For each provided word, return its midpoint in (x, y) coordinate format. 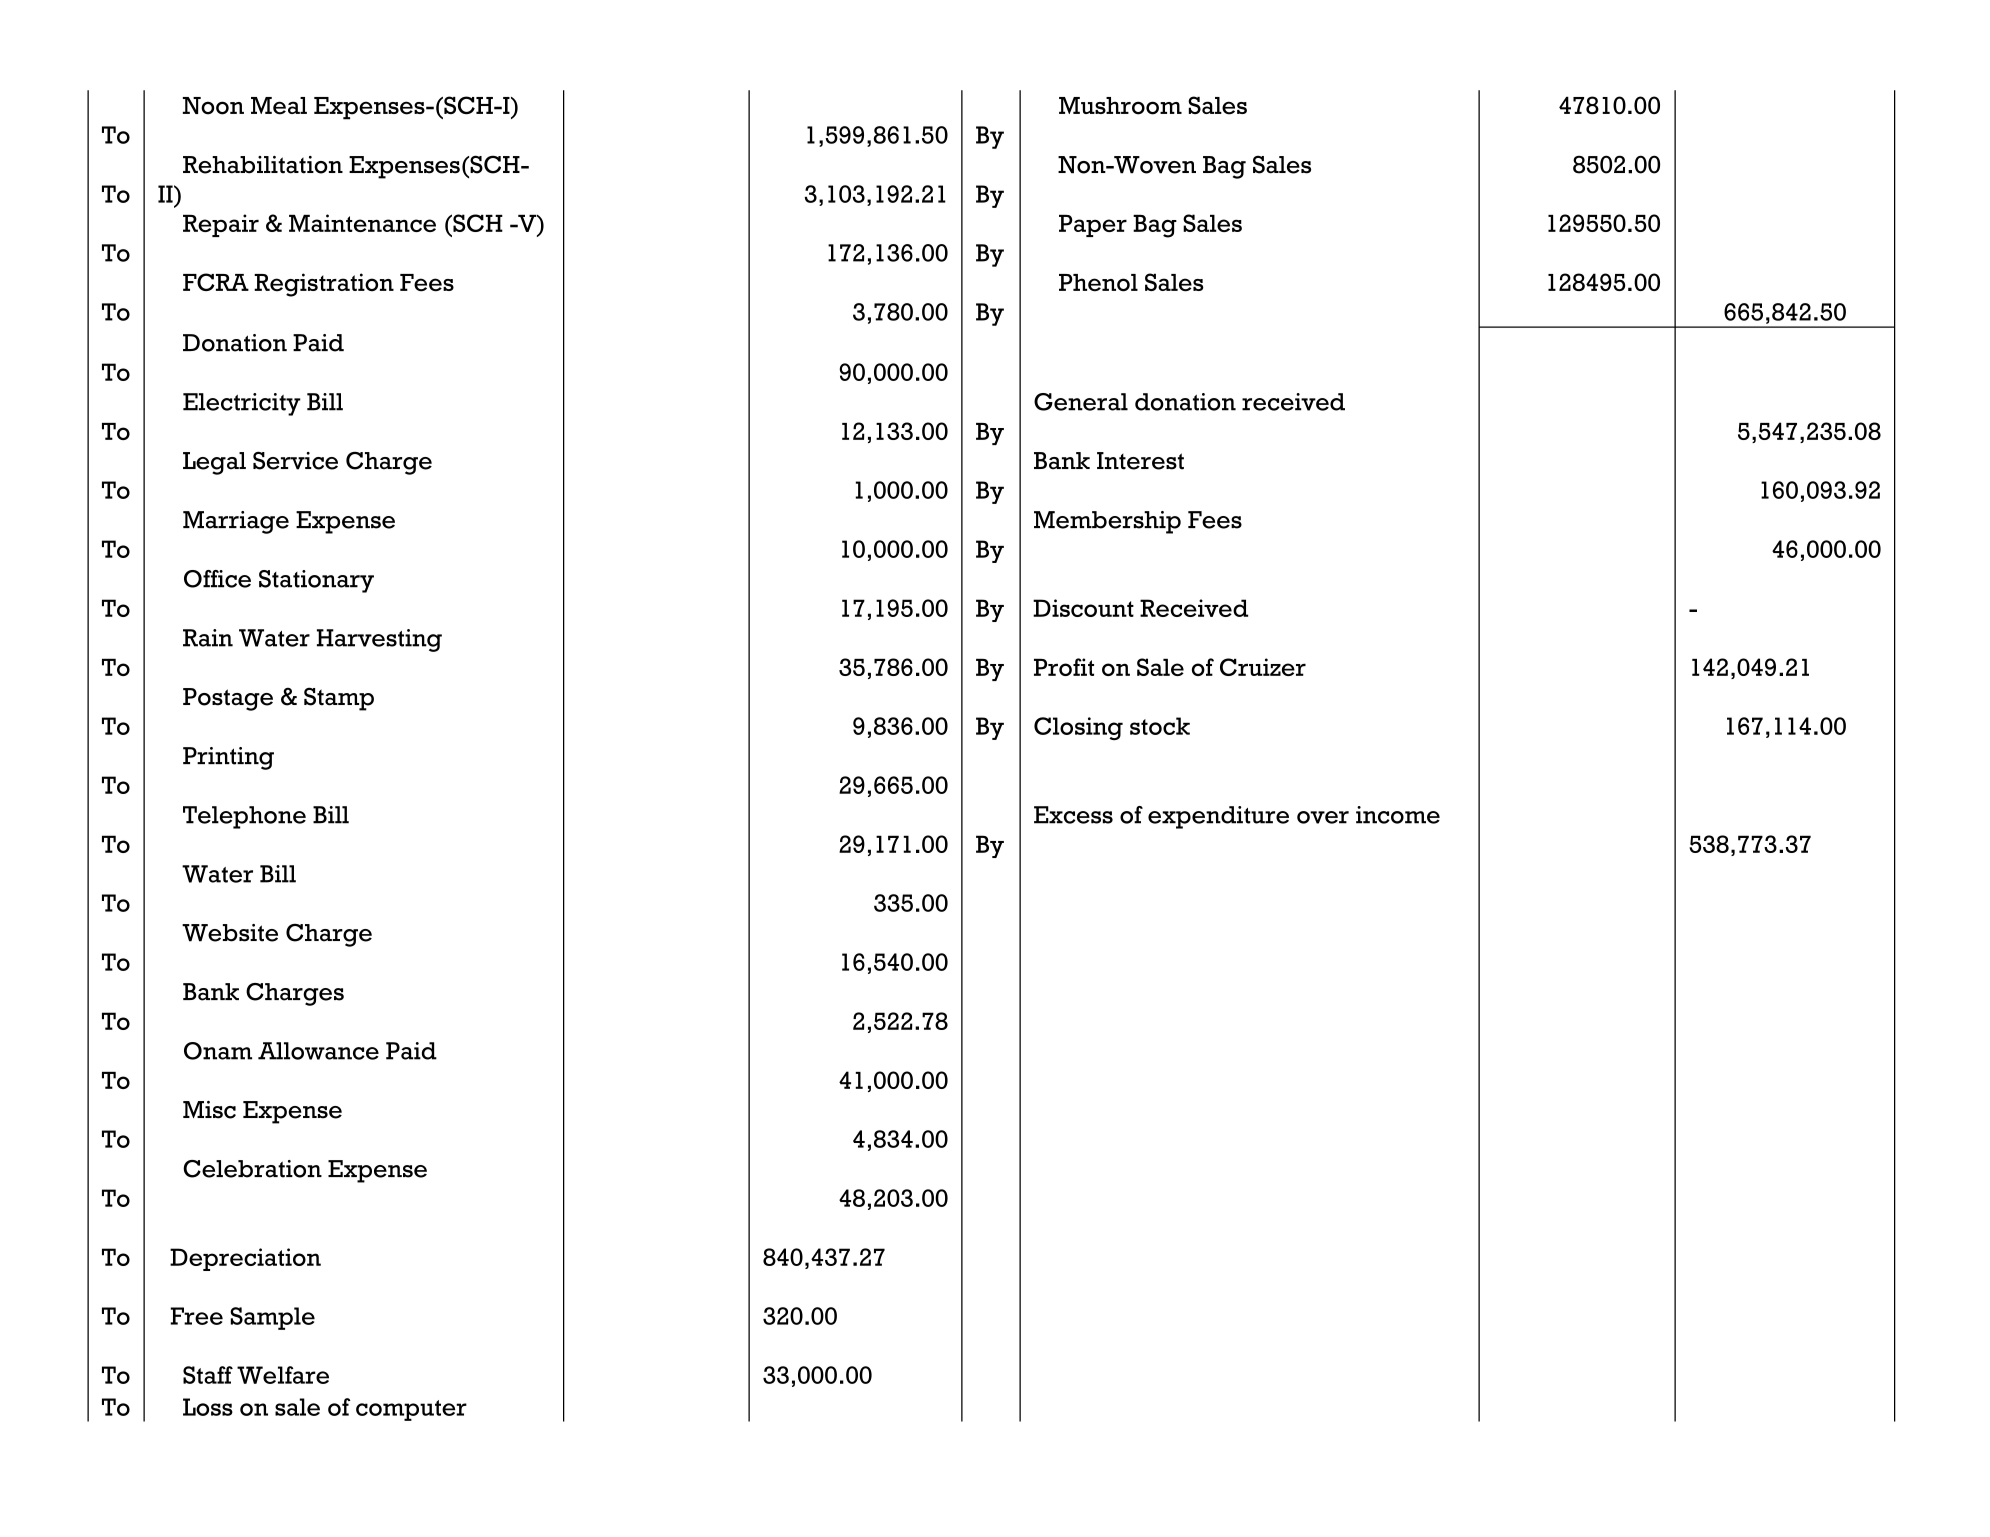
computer (411, 1410)
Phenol (1098, 283)
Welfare (283, 1375)
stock (1160, 726)
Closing (1078, 728)
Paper (1093, 226)
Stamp (339, 699)
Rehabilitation (263, 165)
